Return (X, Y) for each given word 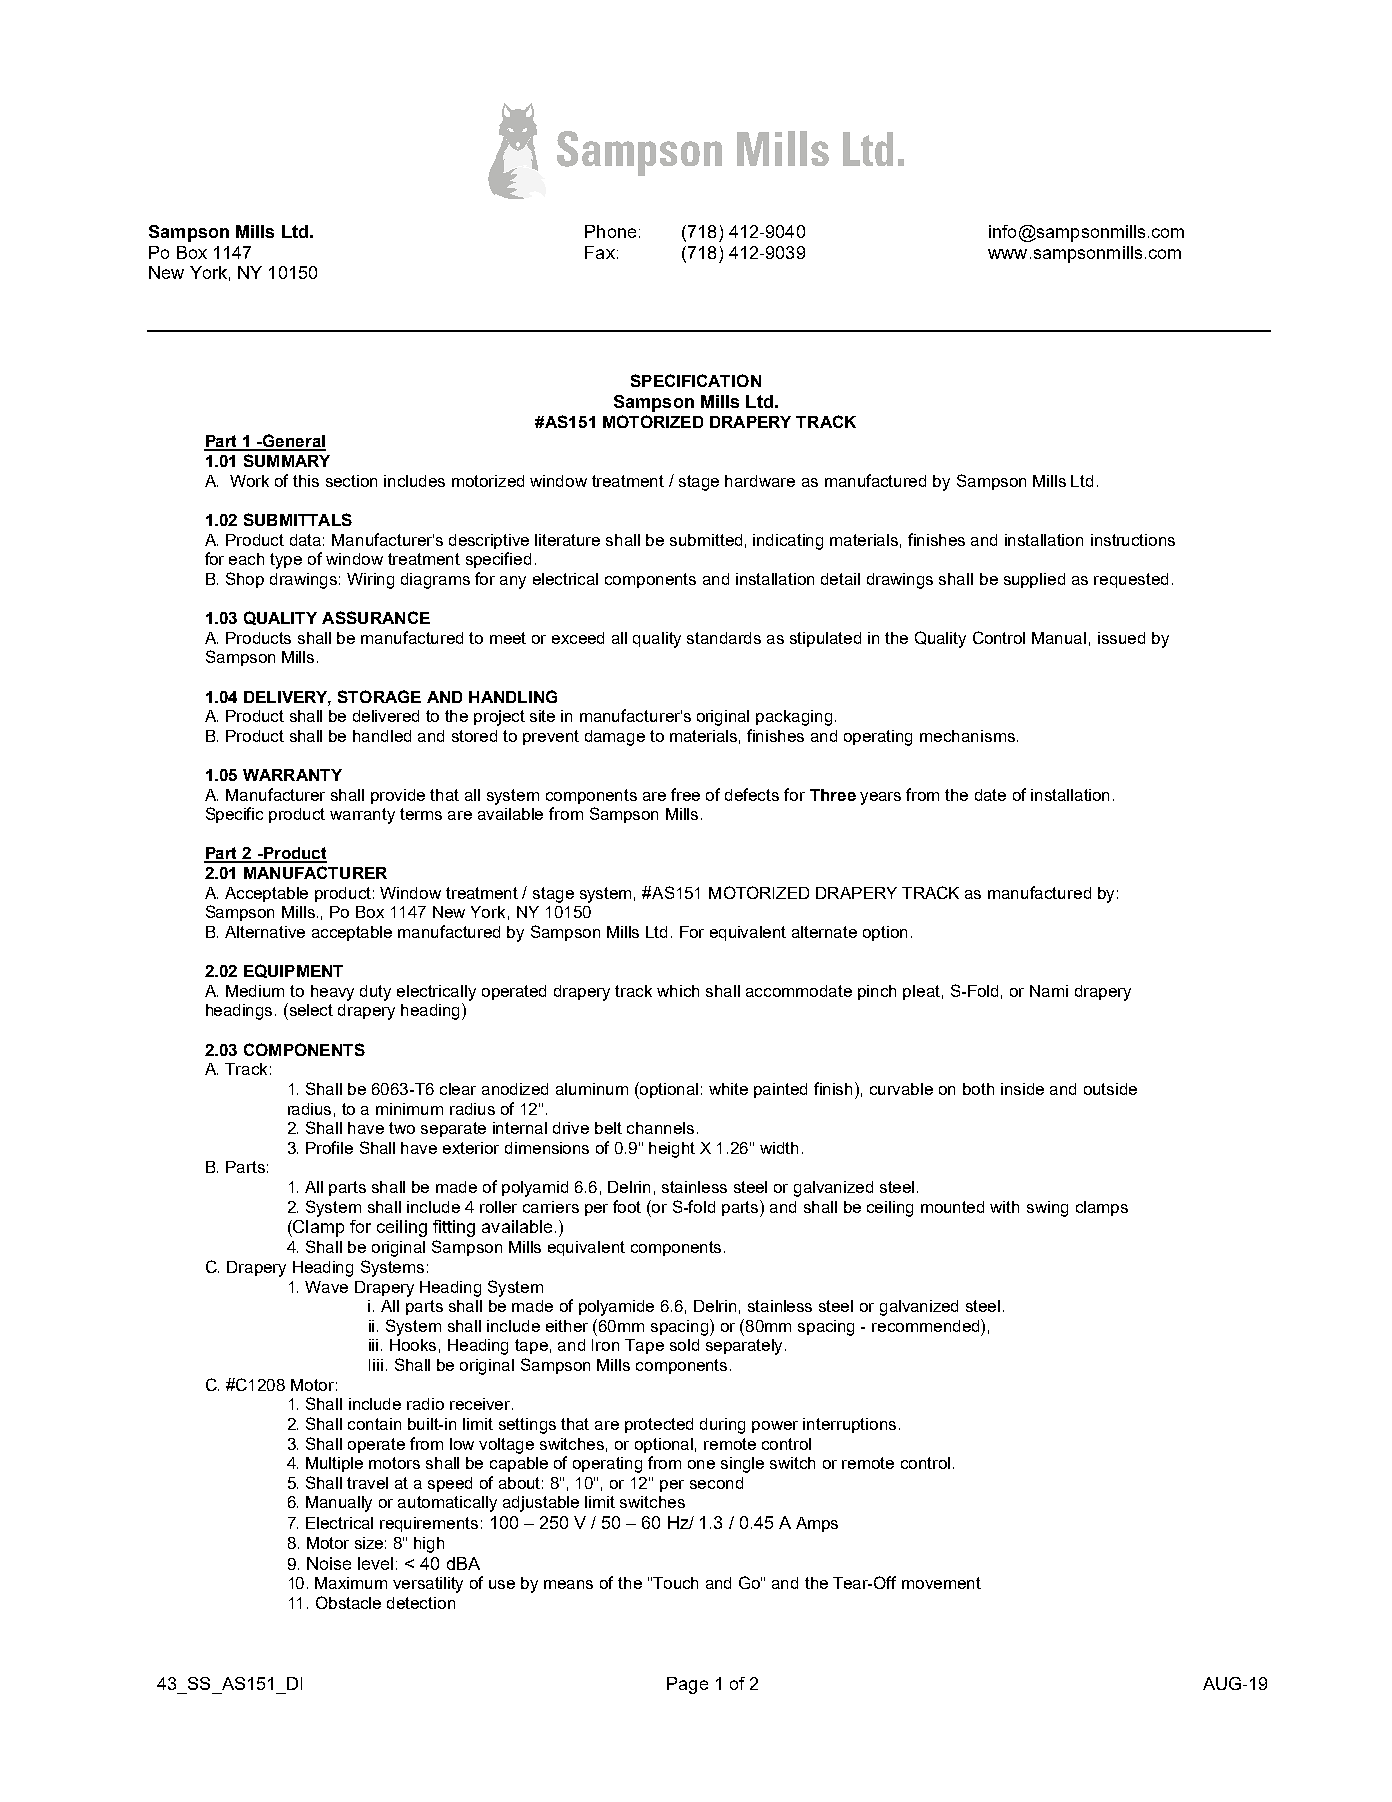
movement (941, 1583)
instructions (1133, 540)
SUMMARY (287, 460)
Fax (600, 252)
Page (687, 1685)
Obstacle (348, 1602)
